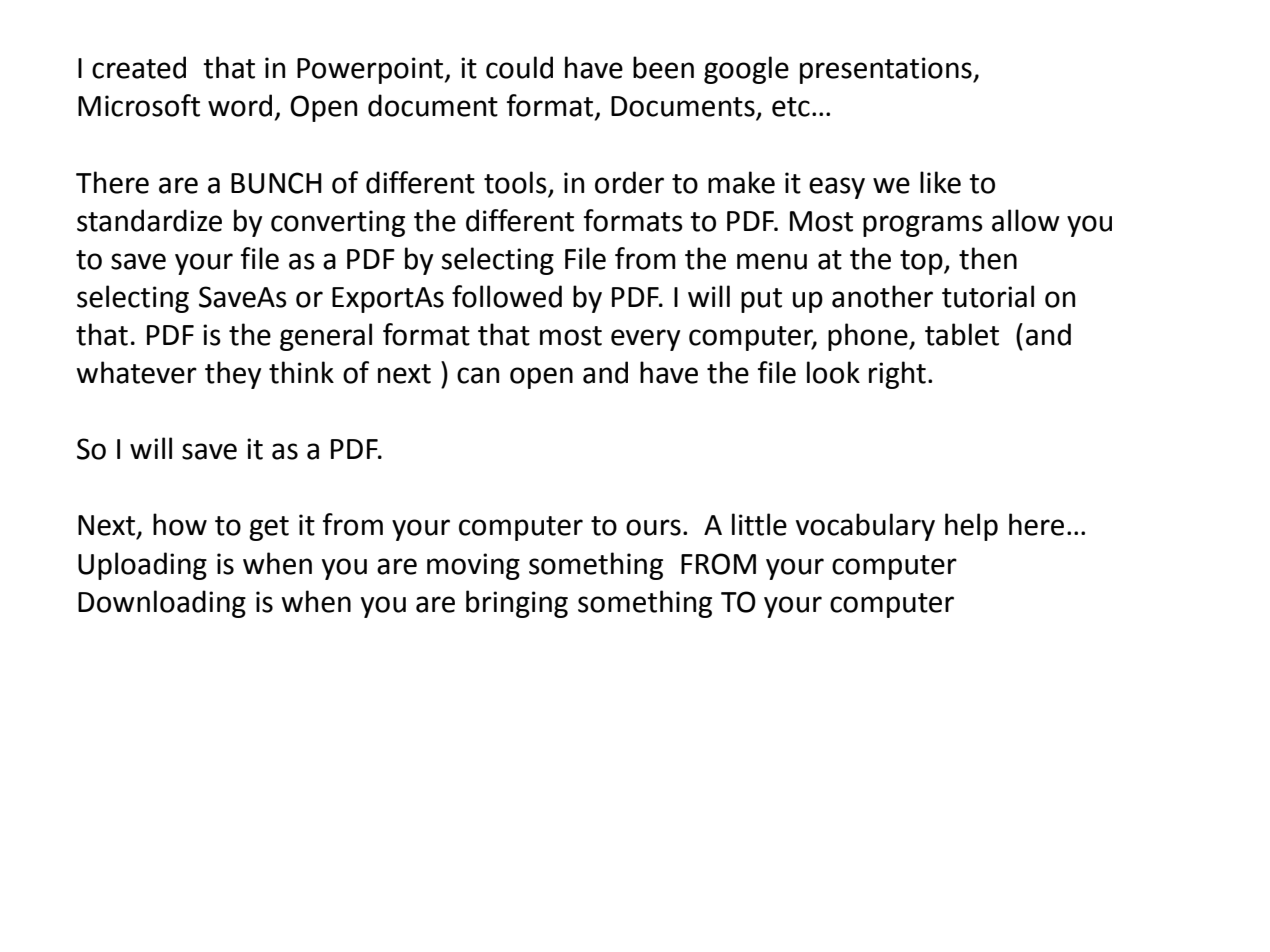  Describe the element at coordinates (338, 223) in the page. I see `converting` at that location.
